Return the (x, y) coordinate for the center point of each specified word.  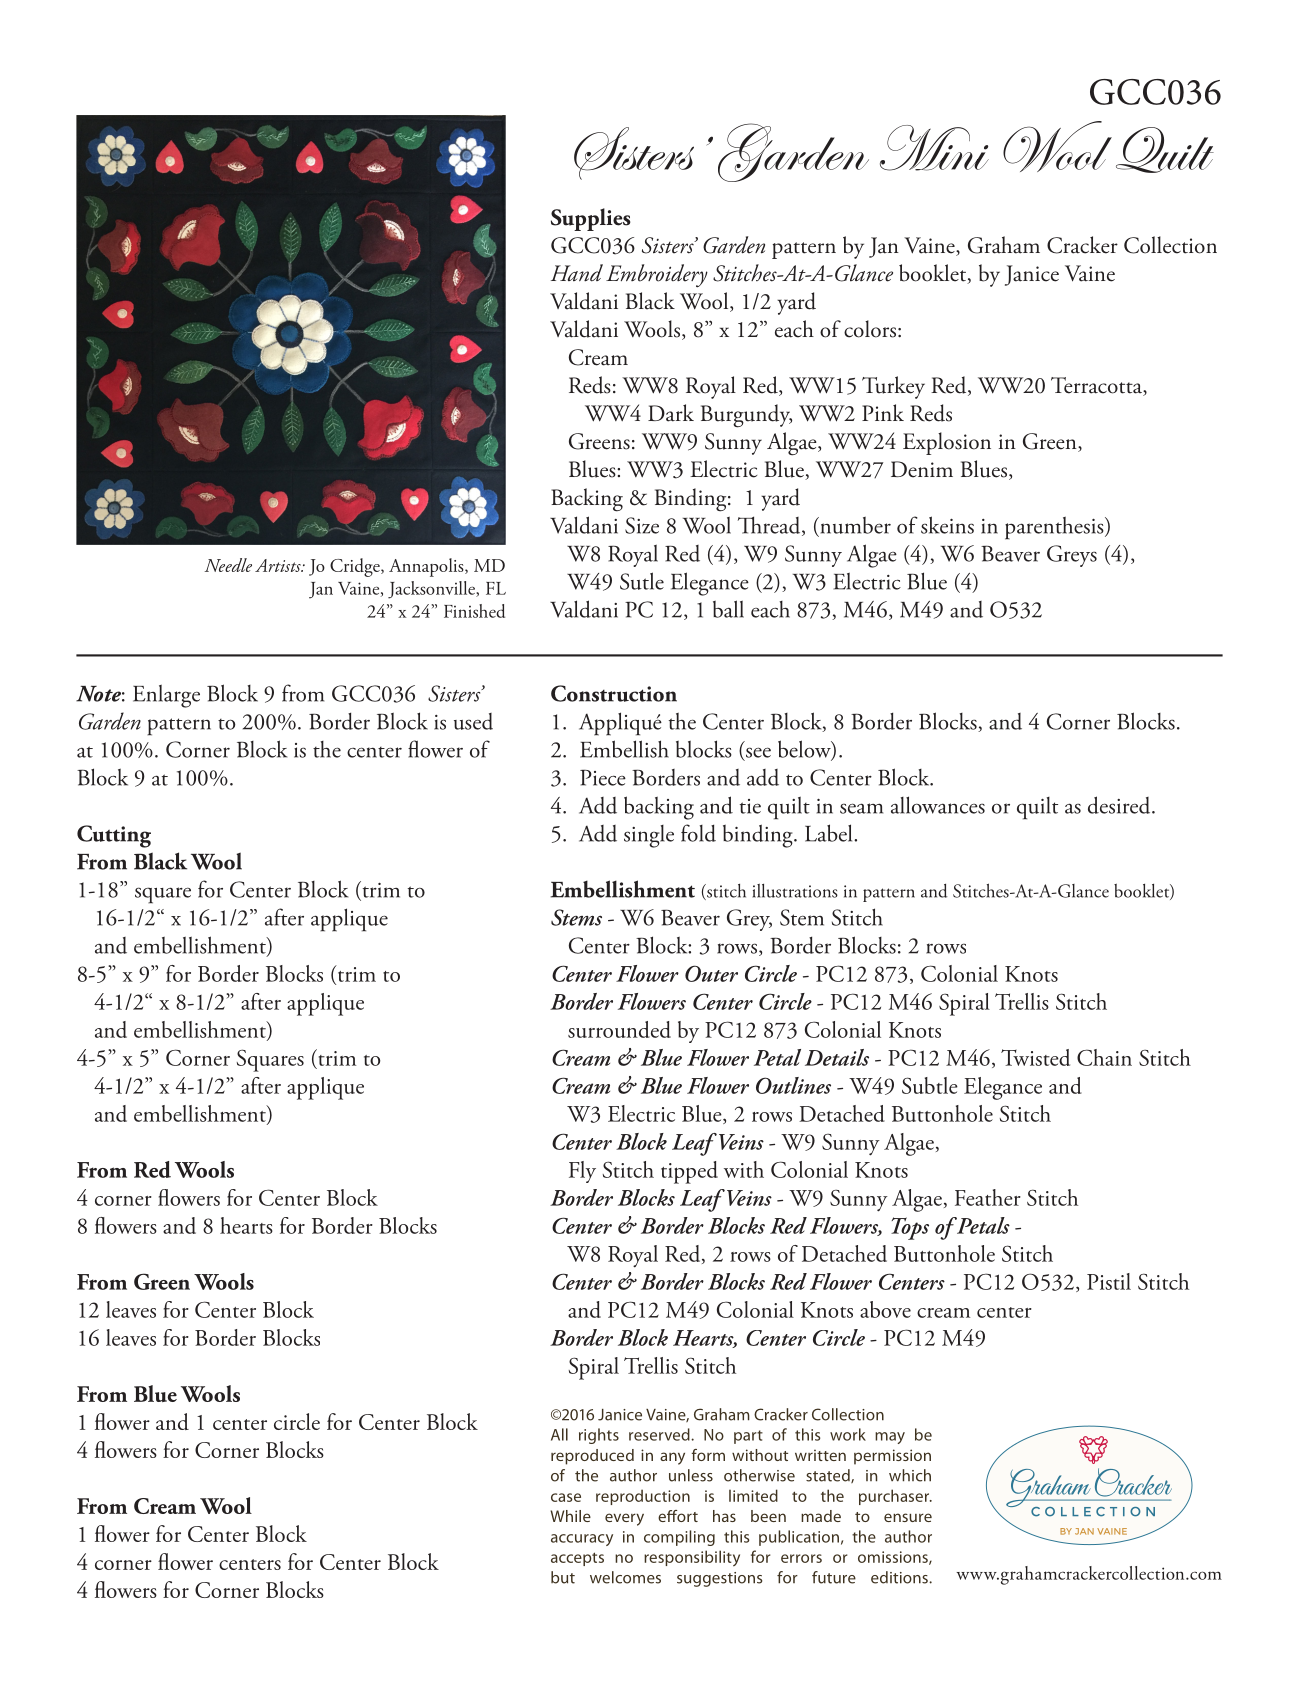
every (624, 1519)
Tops (910, 1228)
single (649, 836)
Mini (934, 148)
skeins (947, 525)
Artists (279, 565)
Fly (582, 1172)
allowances (938, 805)
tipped (689, 1172)
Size (642, 525)
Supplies (591, 219)
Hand (577, 273)
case (566, 1497)
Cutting (114, 836)
